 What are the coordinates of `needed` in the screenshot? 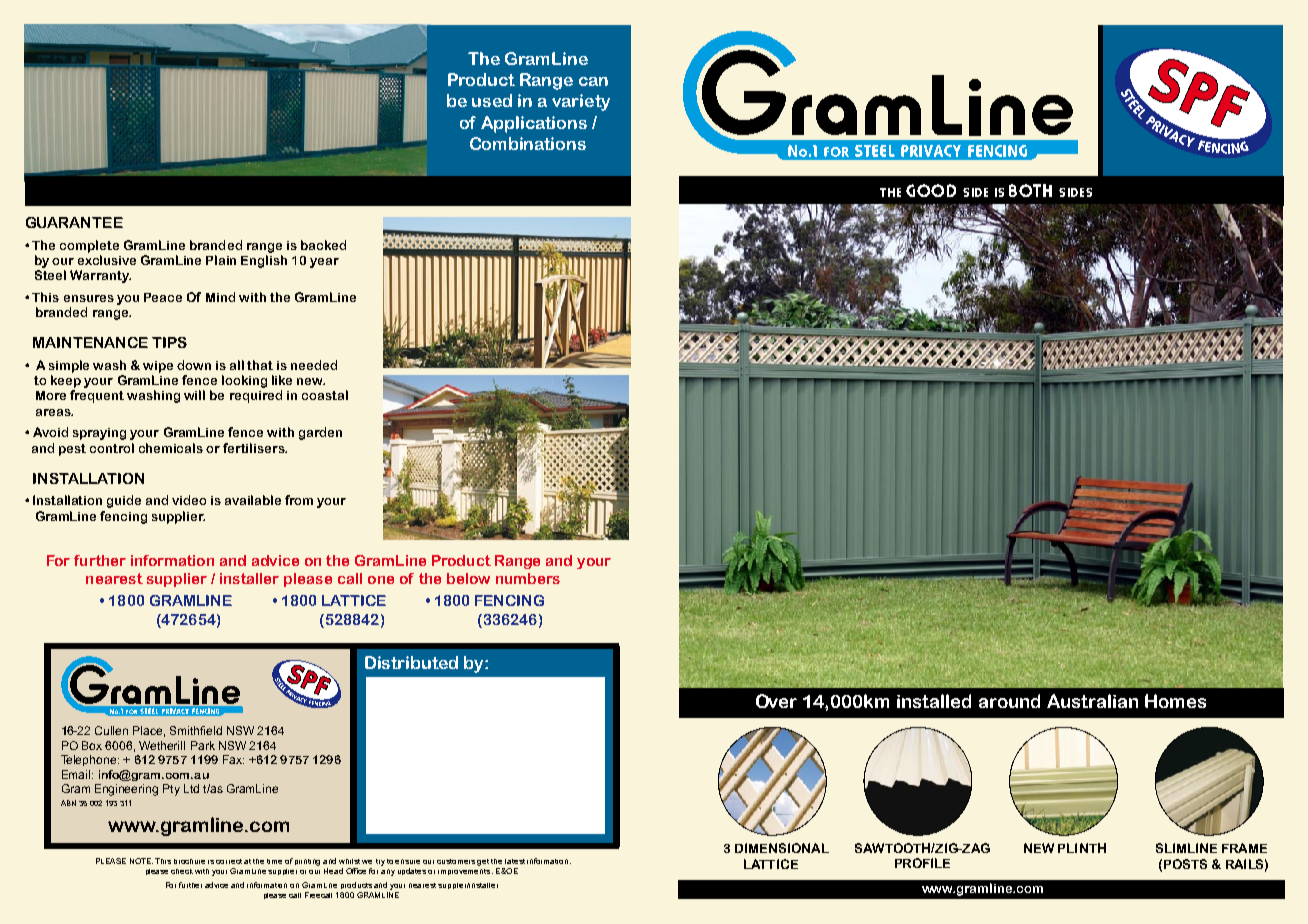 It's located at (314, 365).
